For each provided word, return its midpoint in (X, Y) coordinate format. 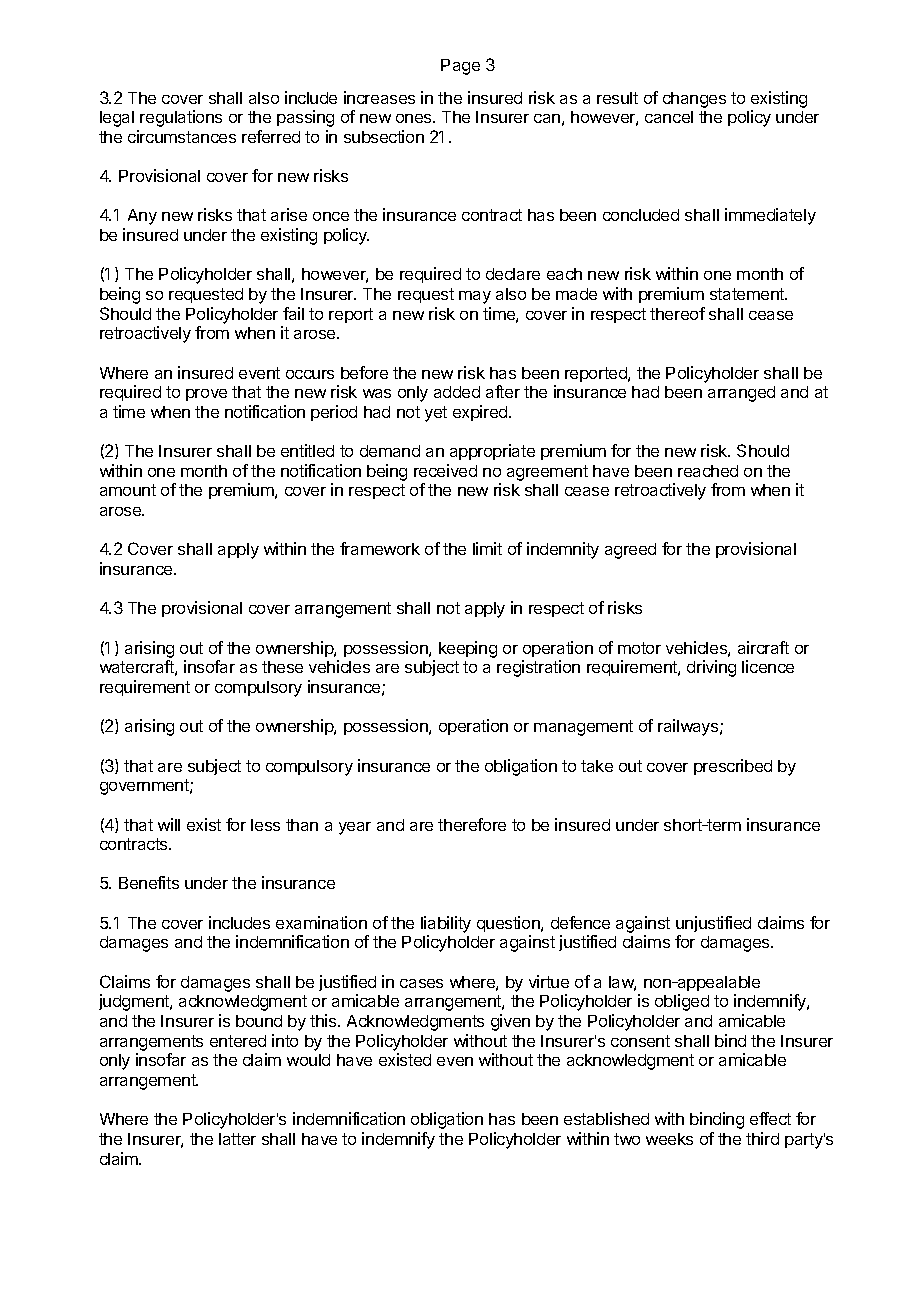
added (457, 392)
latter (237, 1139)
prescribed (733, 767)
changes (694, 100)
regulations (181, 118)
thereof (677, 313)
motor (639, 648)
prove (206, 395)
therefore (472, 824)
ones (415, 118)
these (282, 667)
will (169, 824)
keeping (468, 649)
